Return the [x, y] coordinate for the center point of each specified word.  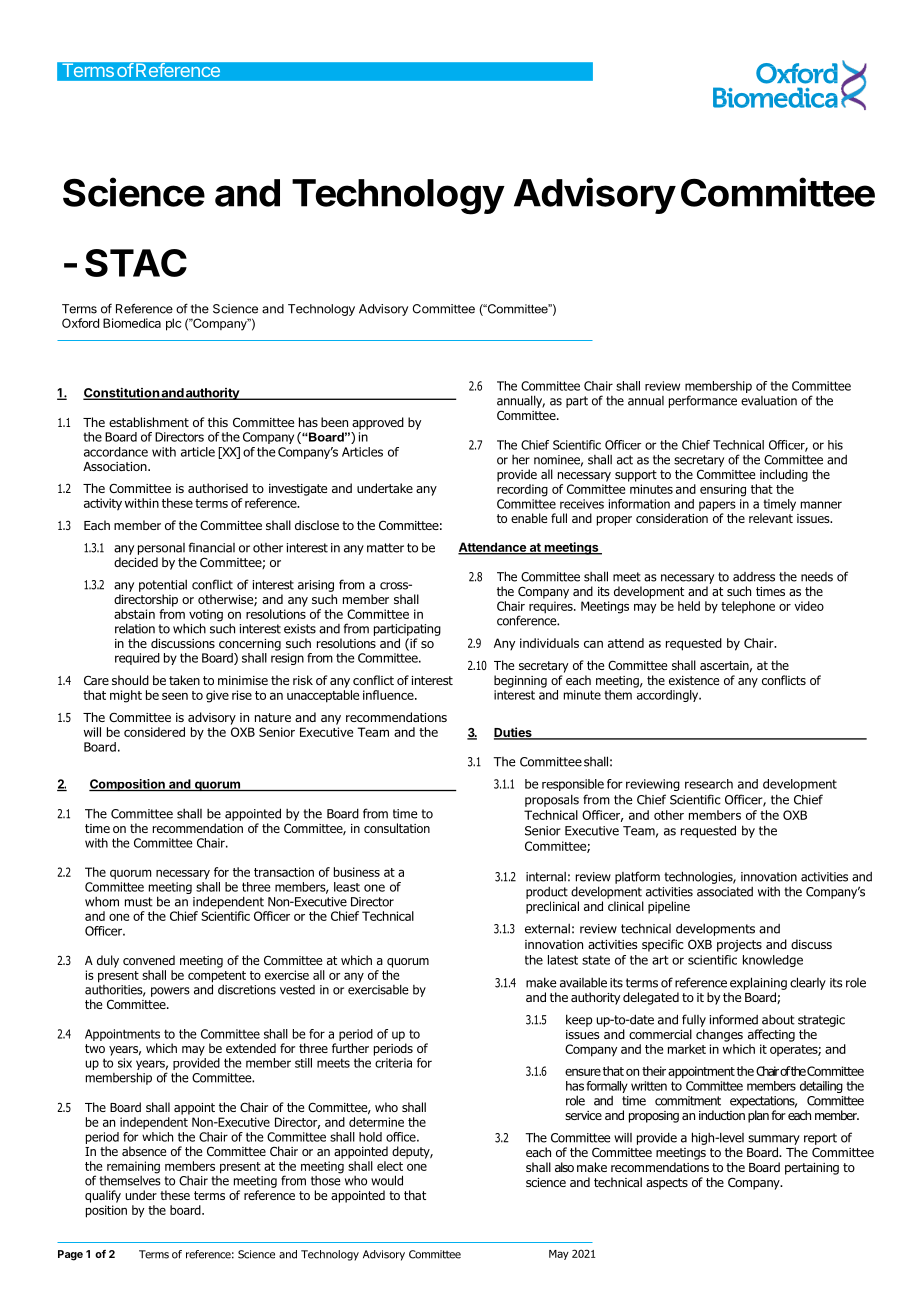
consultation [397, 828]
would [387, 1180]
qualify [103, 1196]
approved [378, 423]
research [709, 784]
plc [173, 324]
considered [154, 732]
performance [703, 401]
